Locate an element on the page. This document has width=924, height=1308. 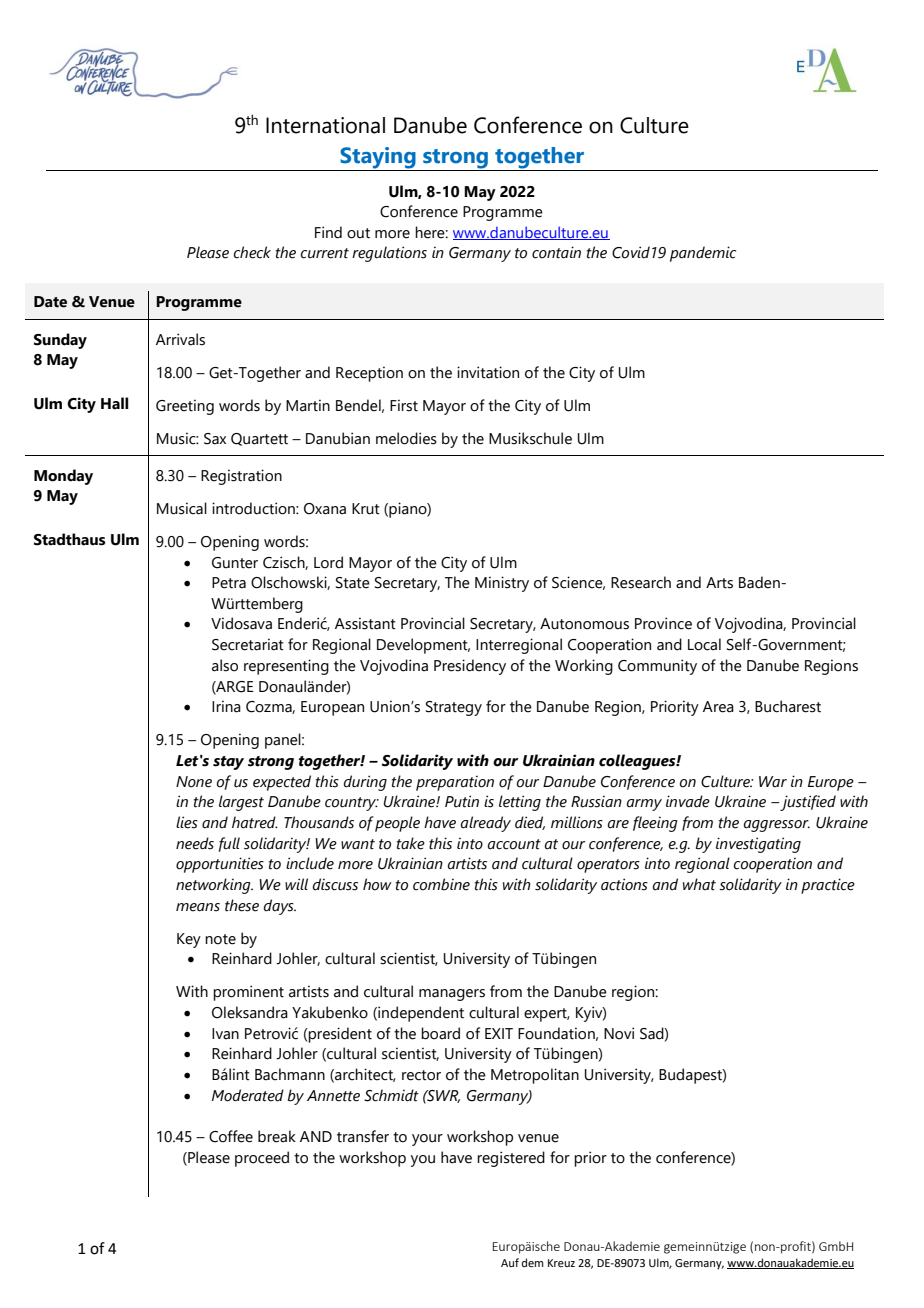
melodies is located at coordinates (406, 438).
